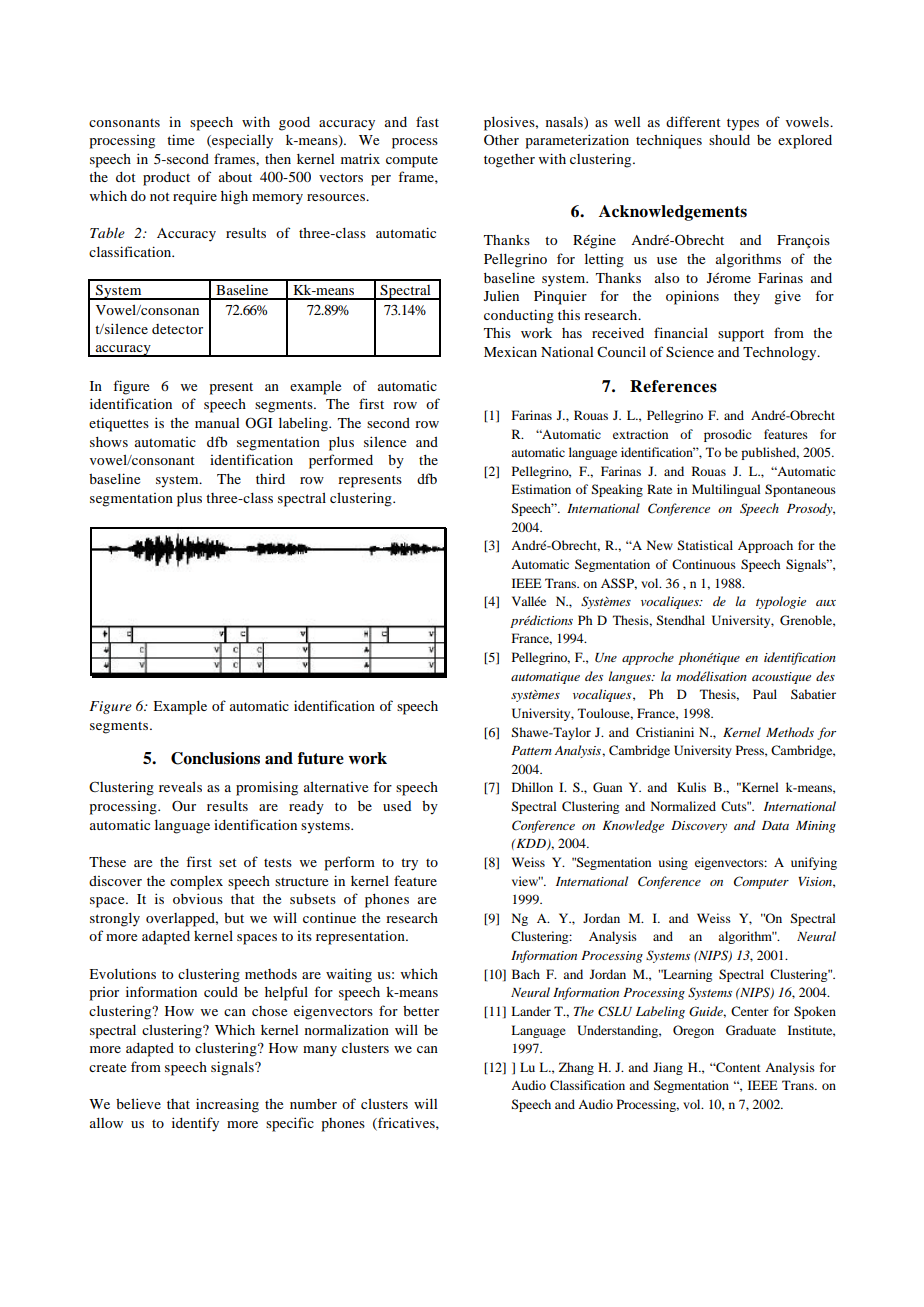  What do you see at coordinates (217, 423) in the page?
I see `manual` at bounding box center [217, 423].
